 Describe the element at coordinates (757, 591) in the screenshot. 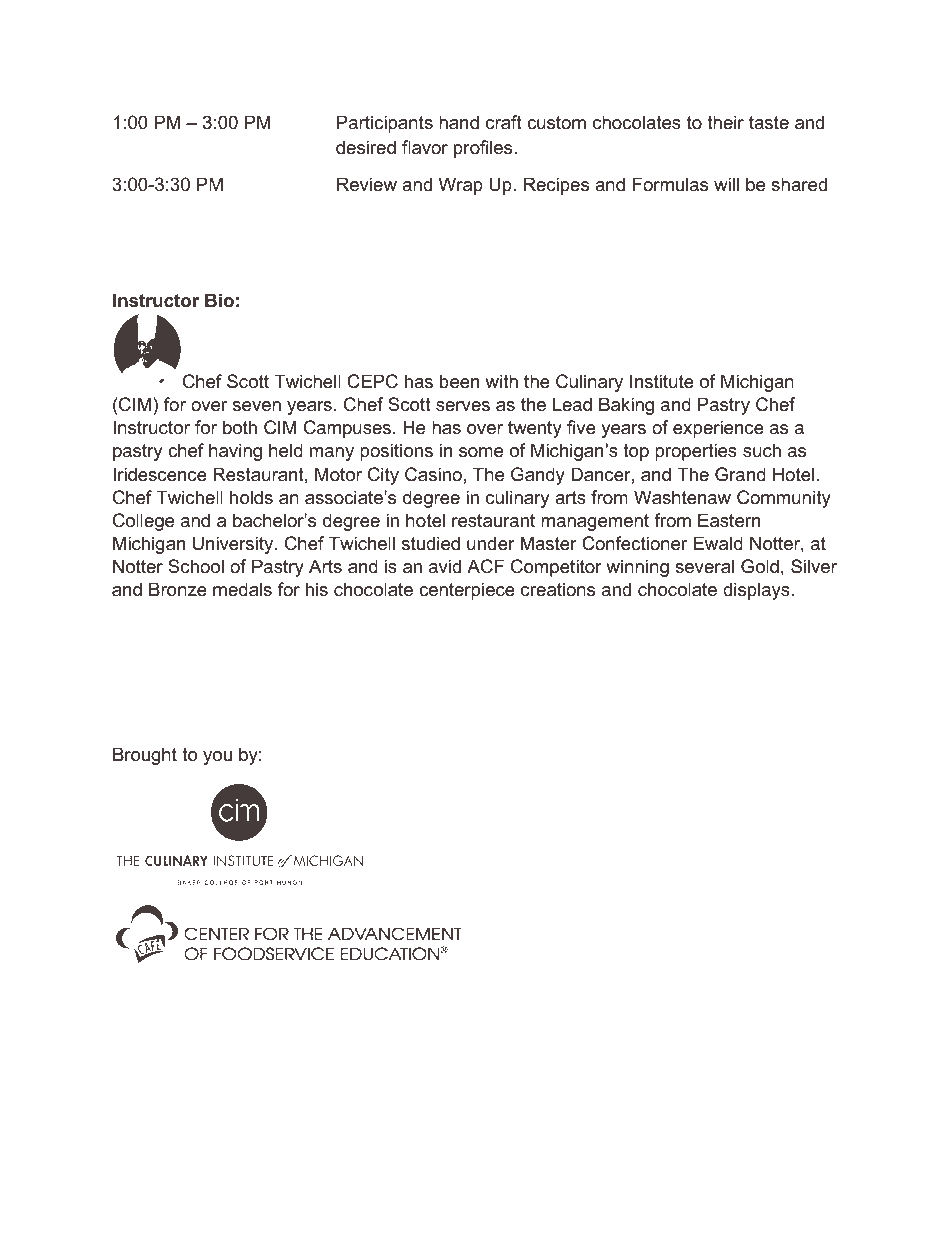

I see `displays` at that location.
